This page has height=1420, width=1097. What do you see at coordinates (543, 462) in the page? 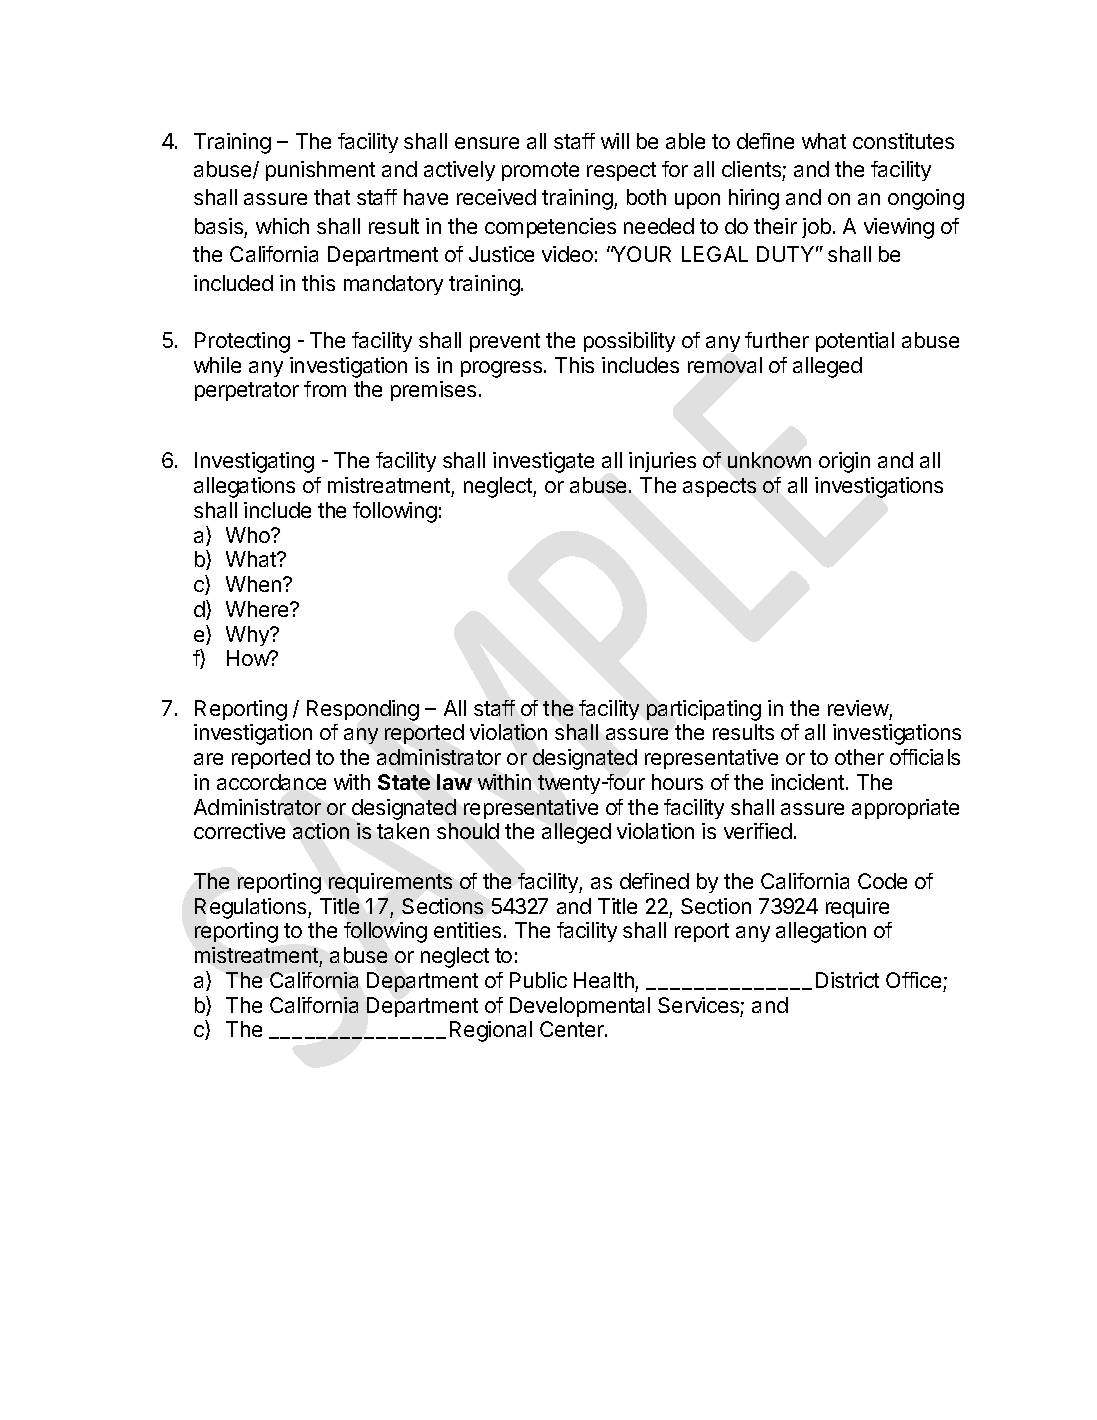
I see `investigate` at bounding box center [543, 462].
